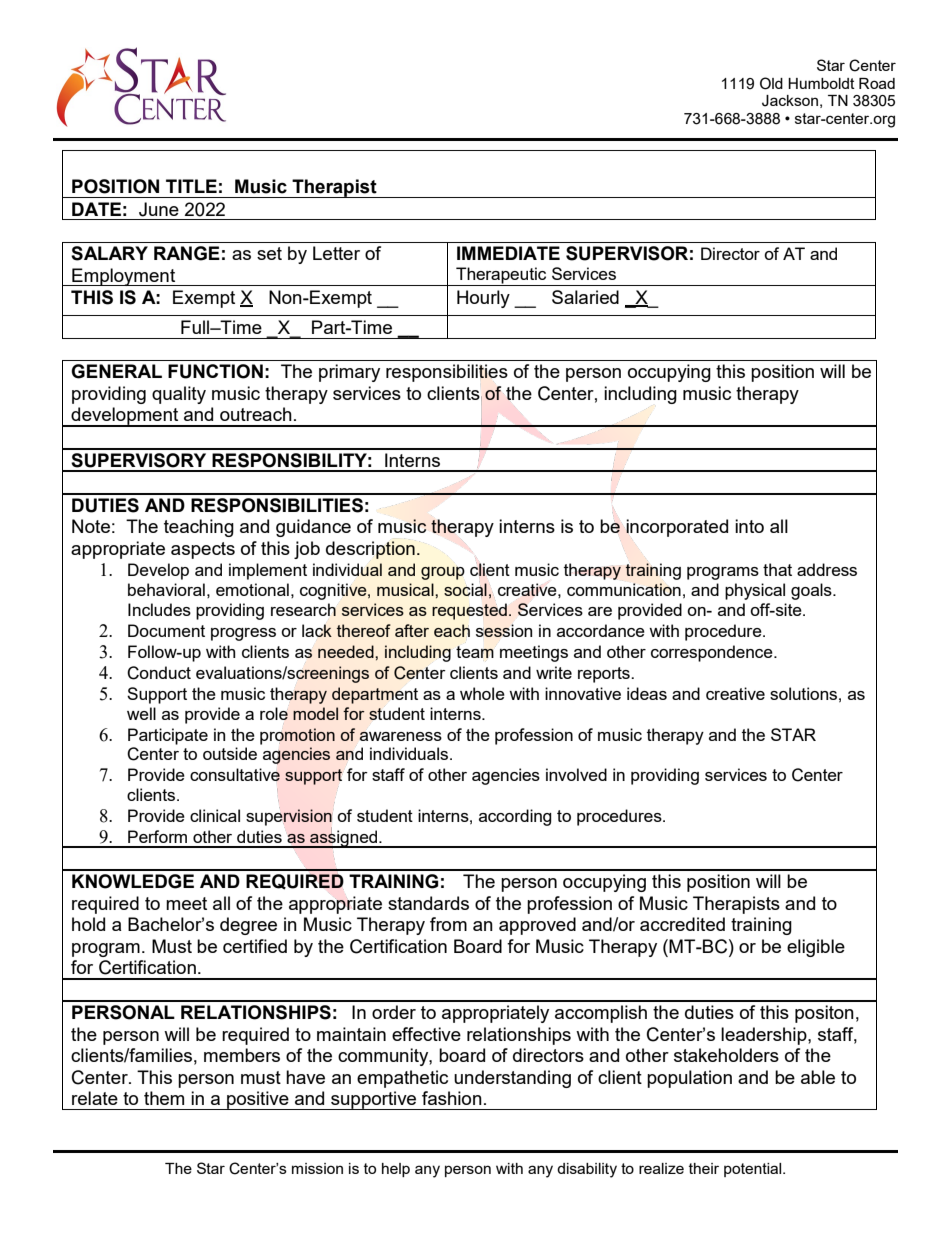 The height and width of the screenshot is (1233, 952). Describe the element at coordinates (504, 630) in the screenshot. I see `session` at that location.
